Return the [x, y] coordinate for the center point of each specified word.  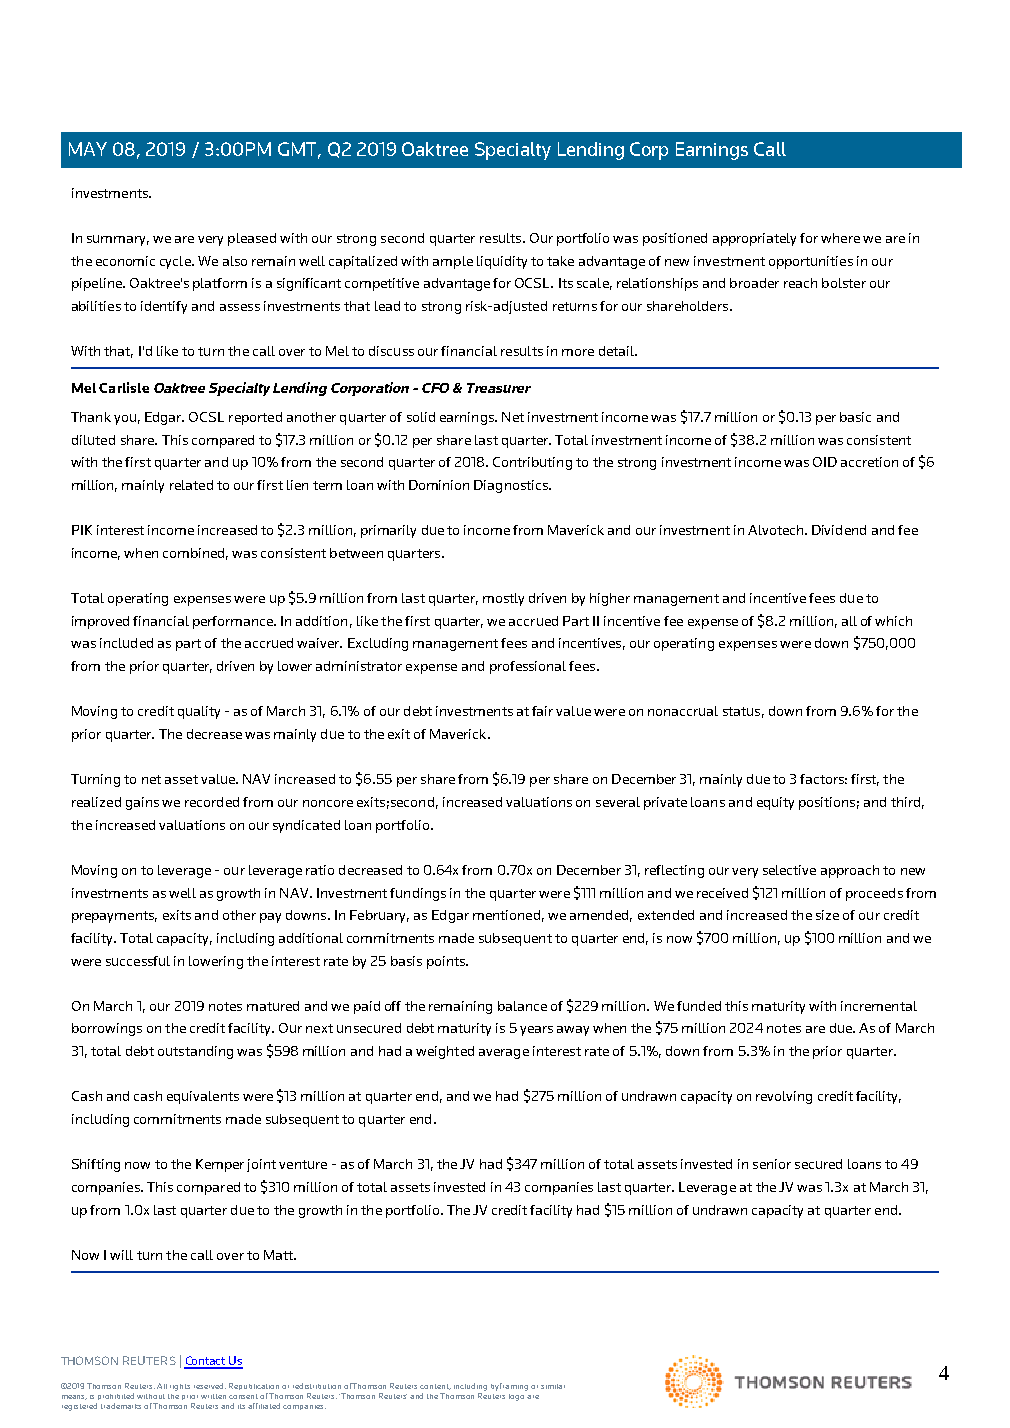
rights [180, 1387]
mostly [503, 599]
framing [514, 1387]
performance [234, 622]
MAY [88, 149]
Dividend [839, 530]
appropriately [754, 239]
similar [553, 1386]
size [827, 915]
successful [138, 961]
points [447, 962]
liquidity [502, 262]
